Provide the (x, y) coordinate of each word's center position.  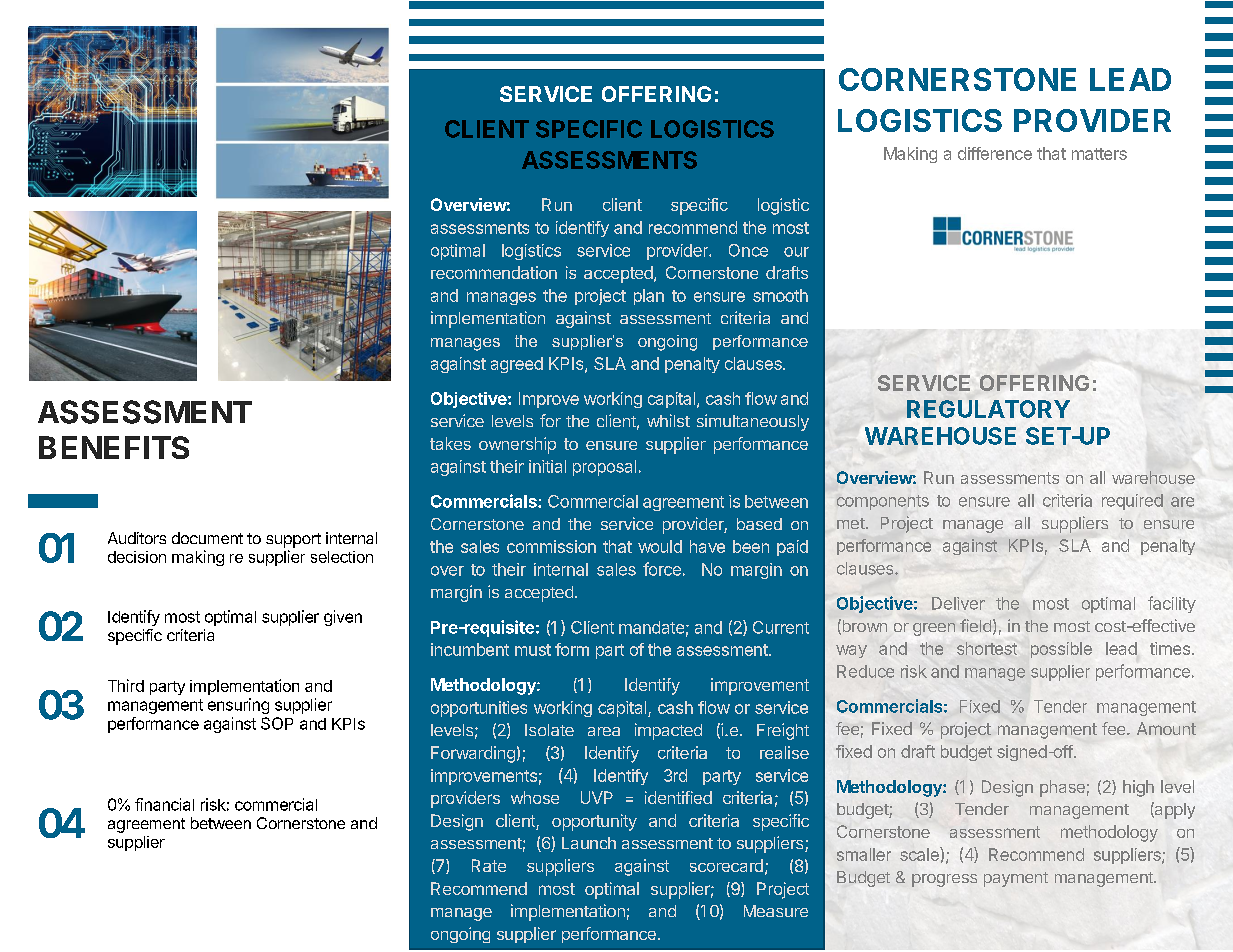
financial (164, 804)
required (1132, 502)
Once (748, 250)
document (207, 538)
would (660, 546)
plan (649, 297)
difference (995, 153)
